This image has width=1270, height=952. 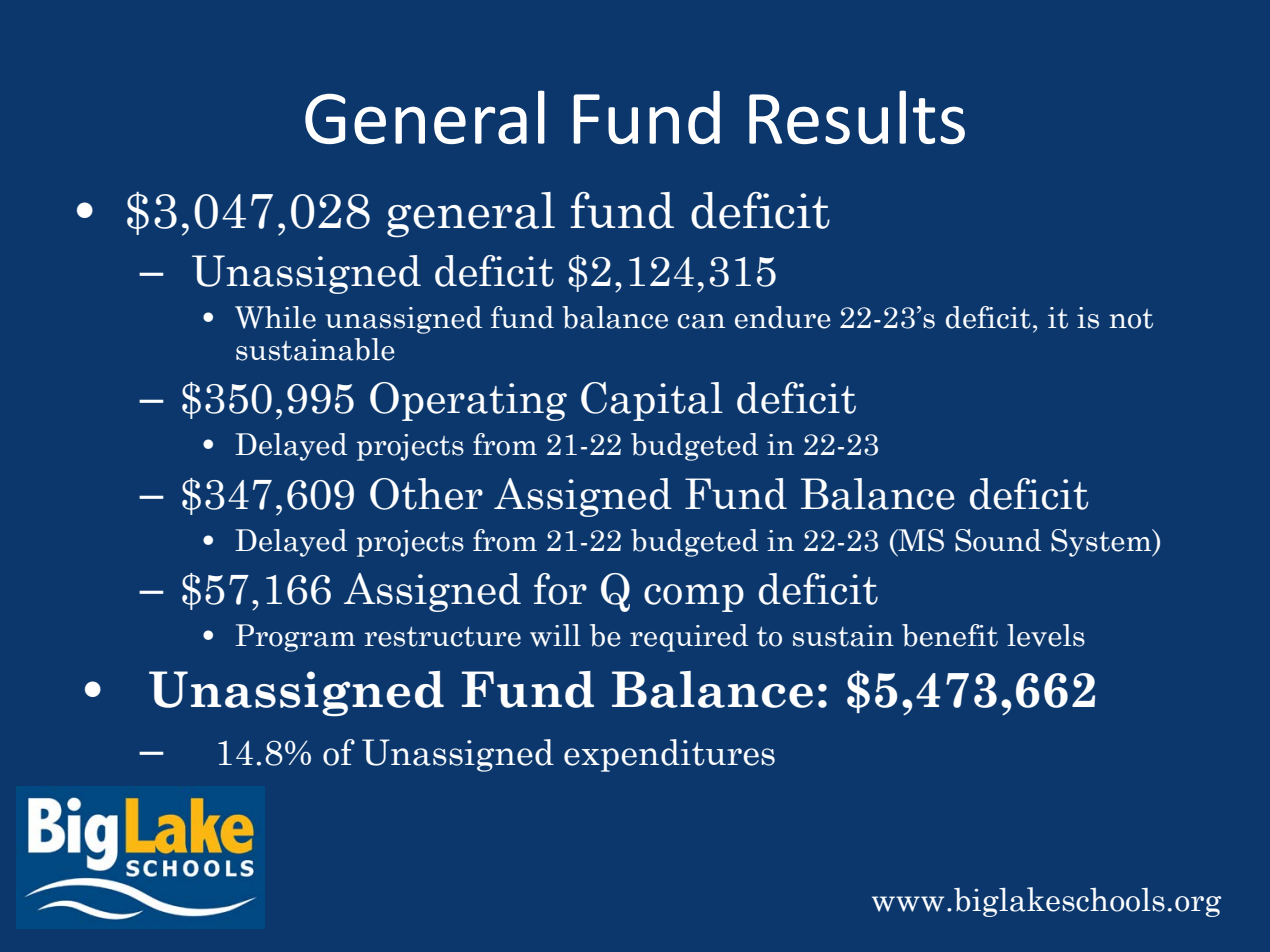 What do you see at coordinates (275, 317) in the image?
I see `While` at bounding box center [275, 317].
